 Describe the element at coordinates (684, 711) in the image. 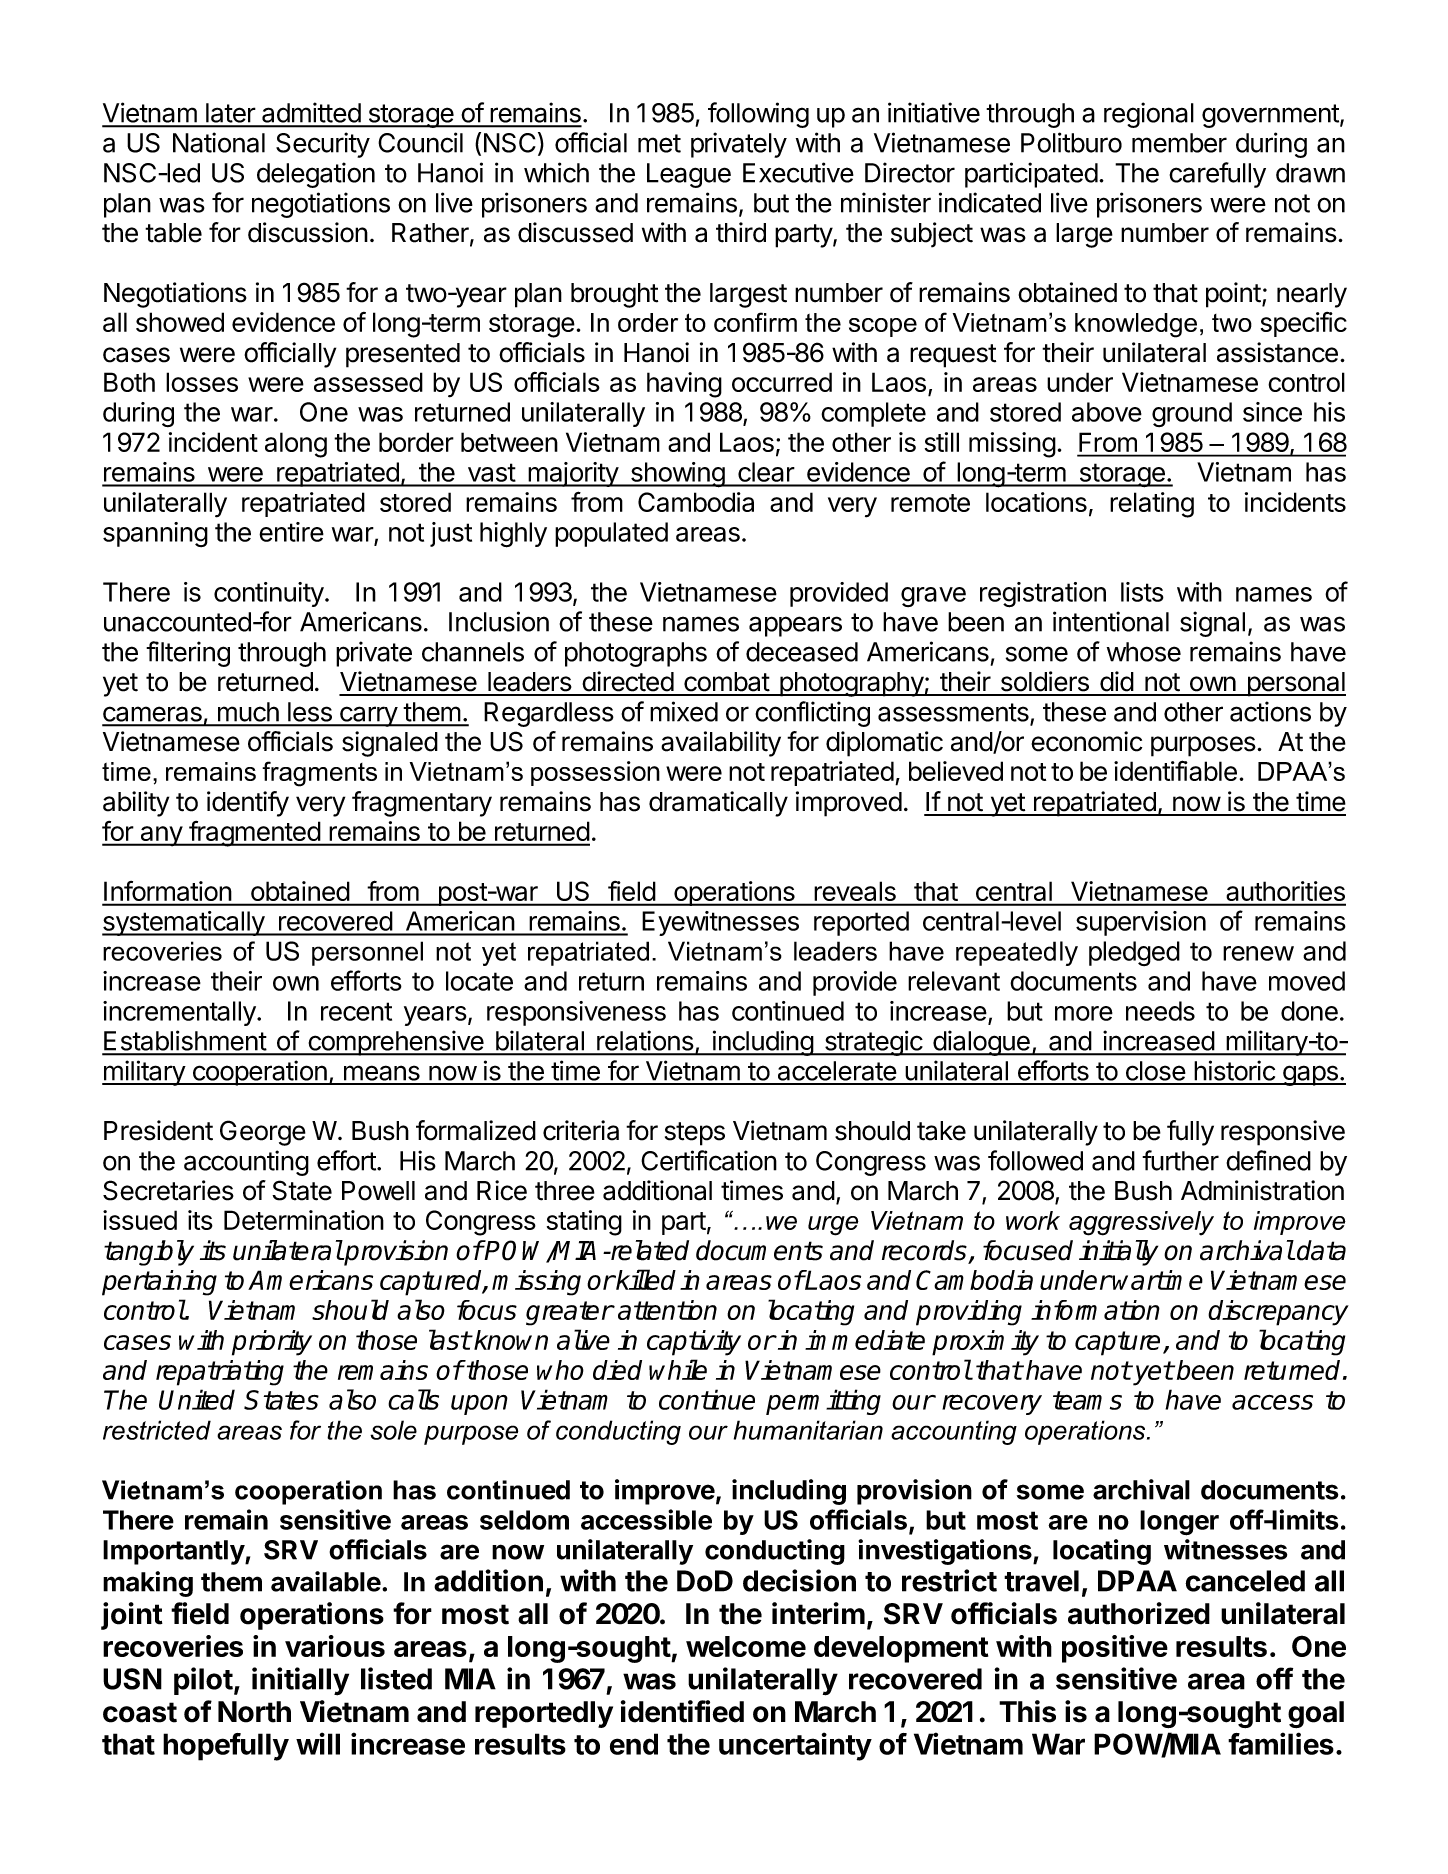

I see `mixed` at that location.
